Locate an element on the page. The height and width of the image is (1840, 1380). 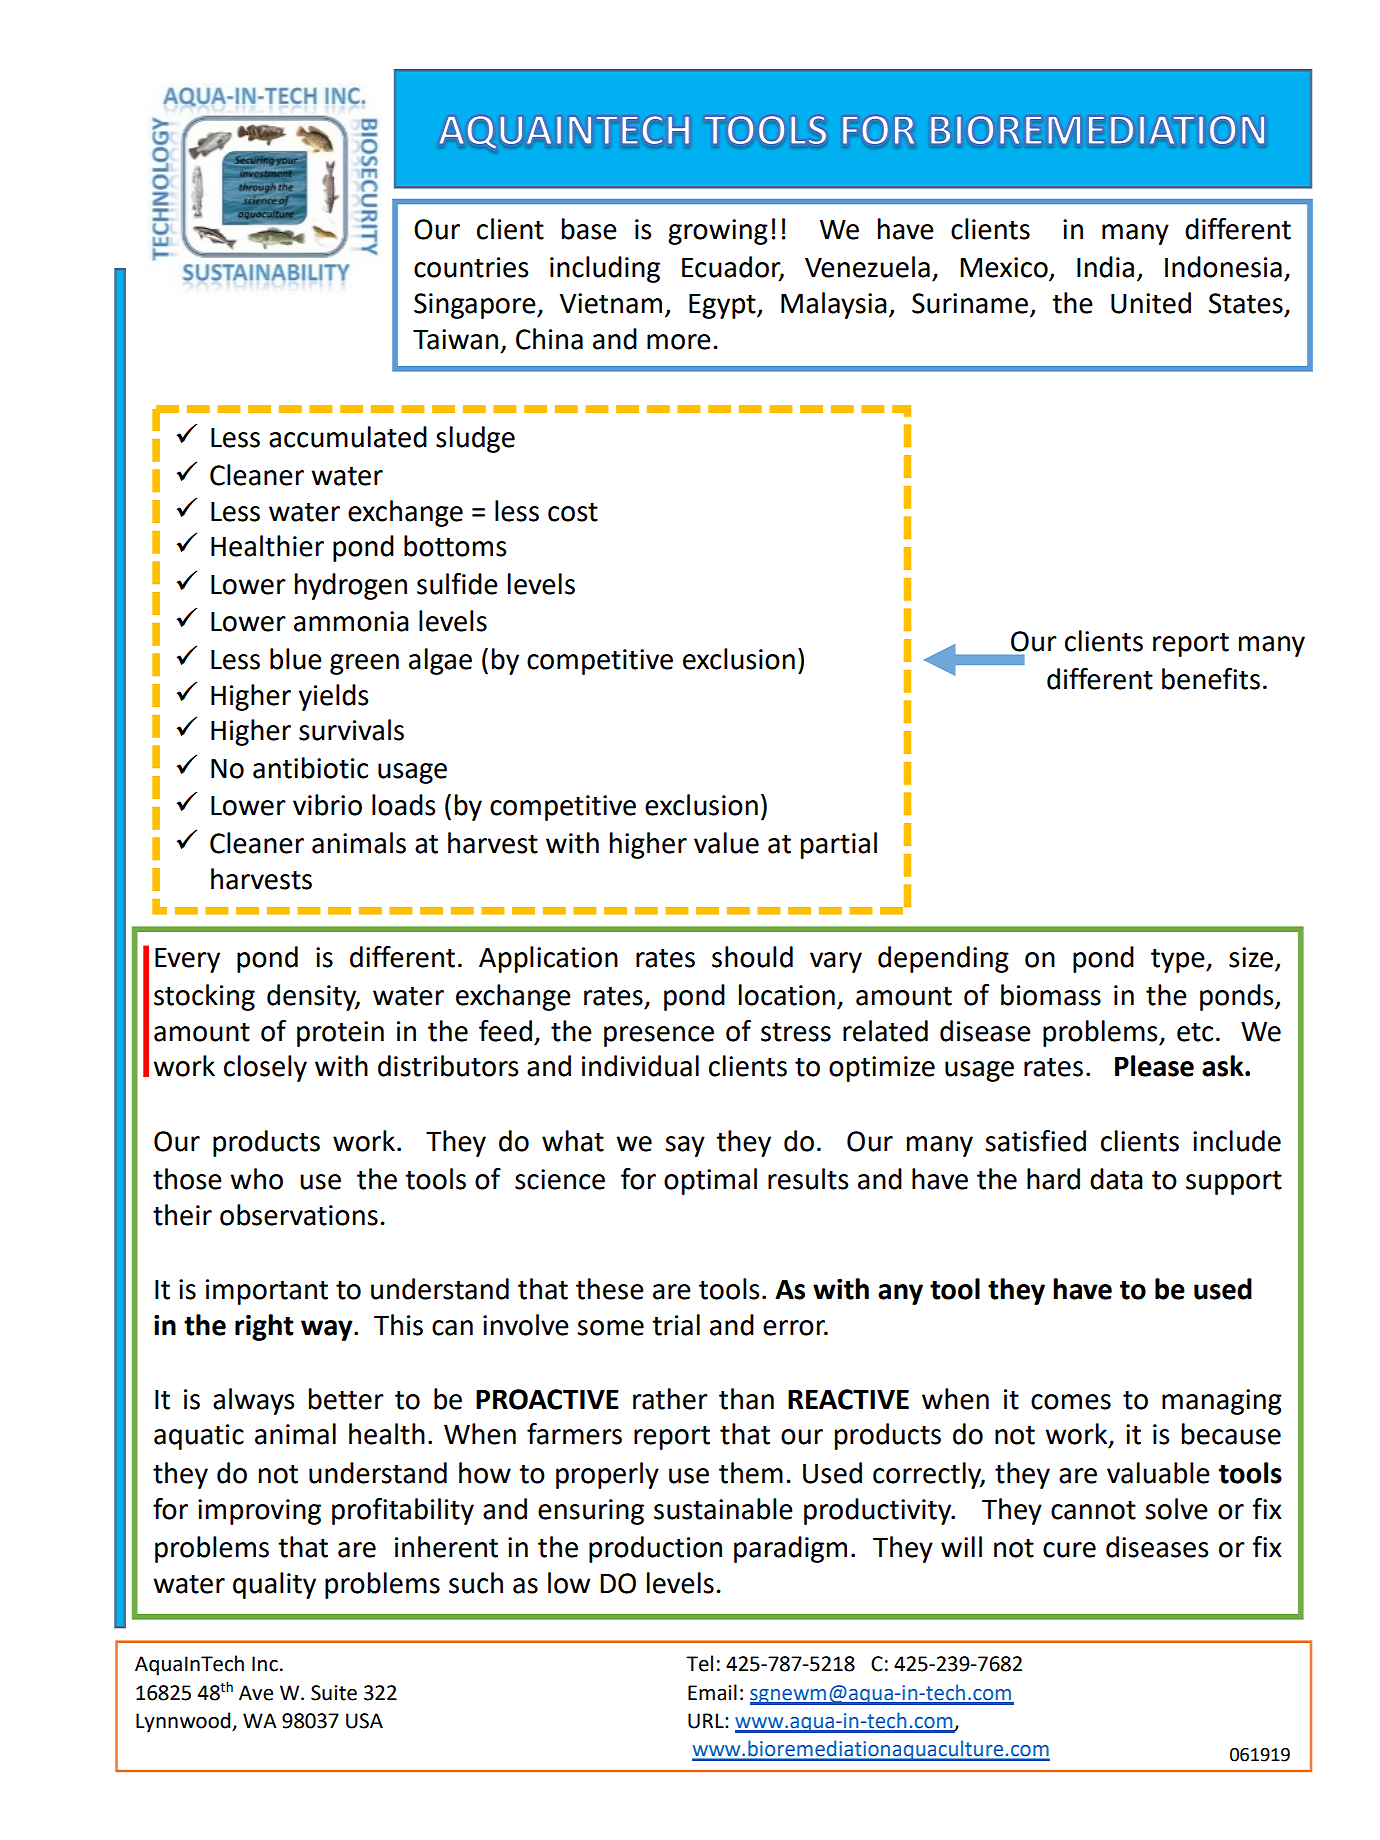
Tel is located at coordinates (699, 1663).
